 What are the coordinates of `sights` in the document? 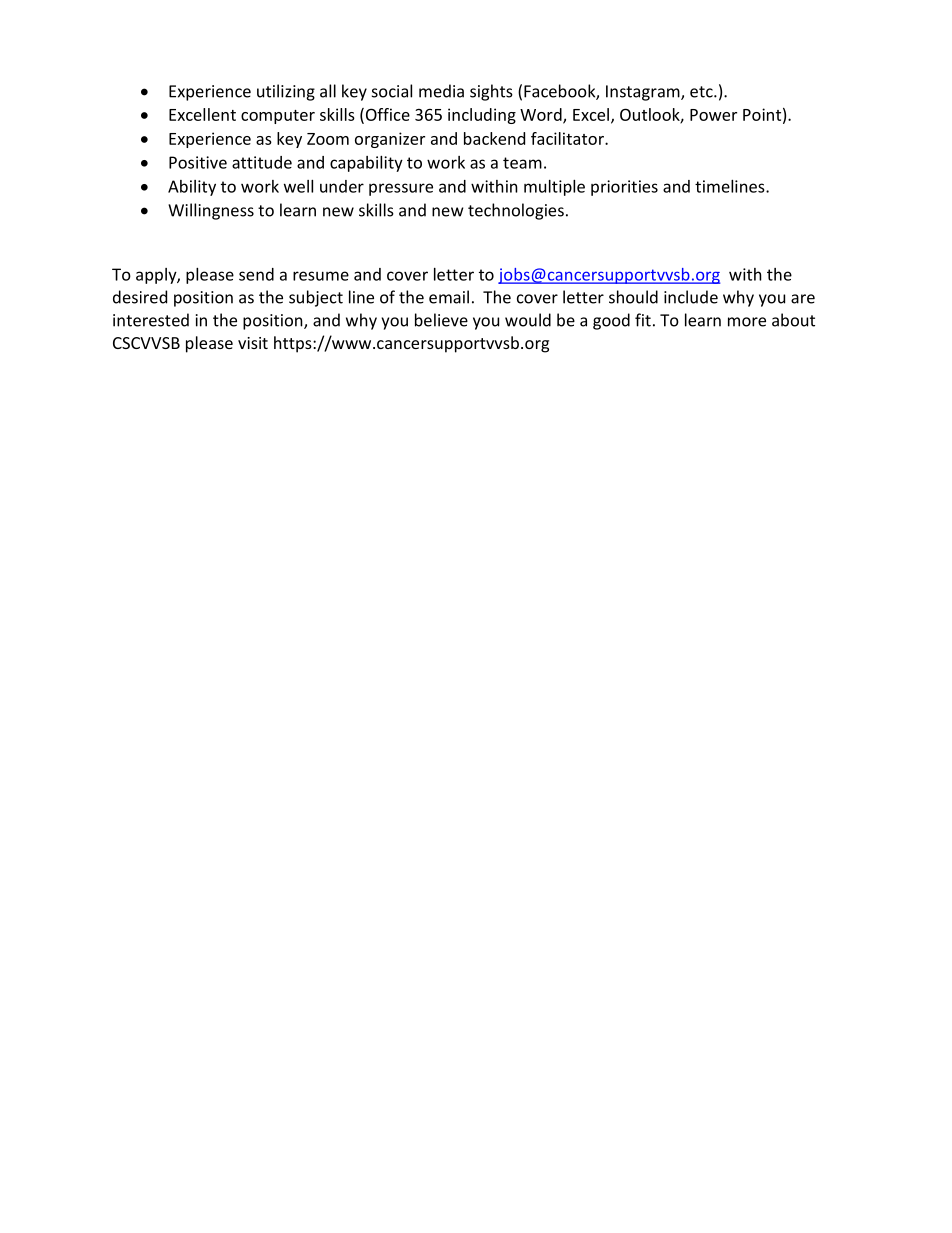 It's located at (491, 92).
